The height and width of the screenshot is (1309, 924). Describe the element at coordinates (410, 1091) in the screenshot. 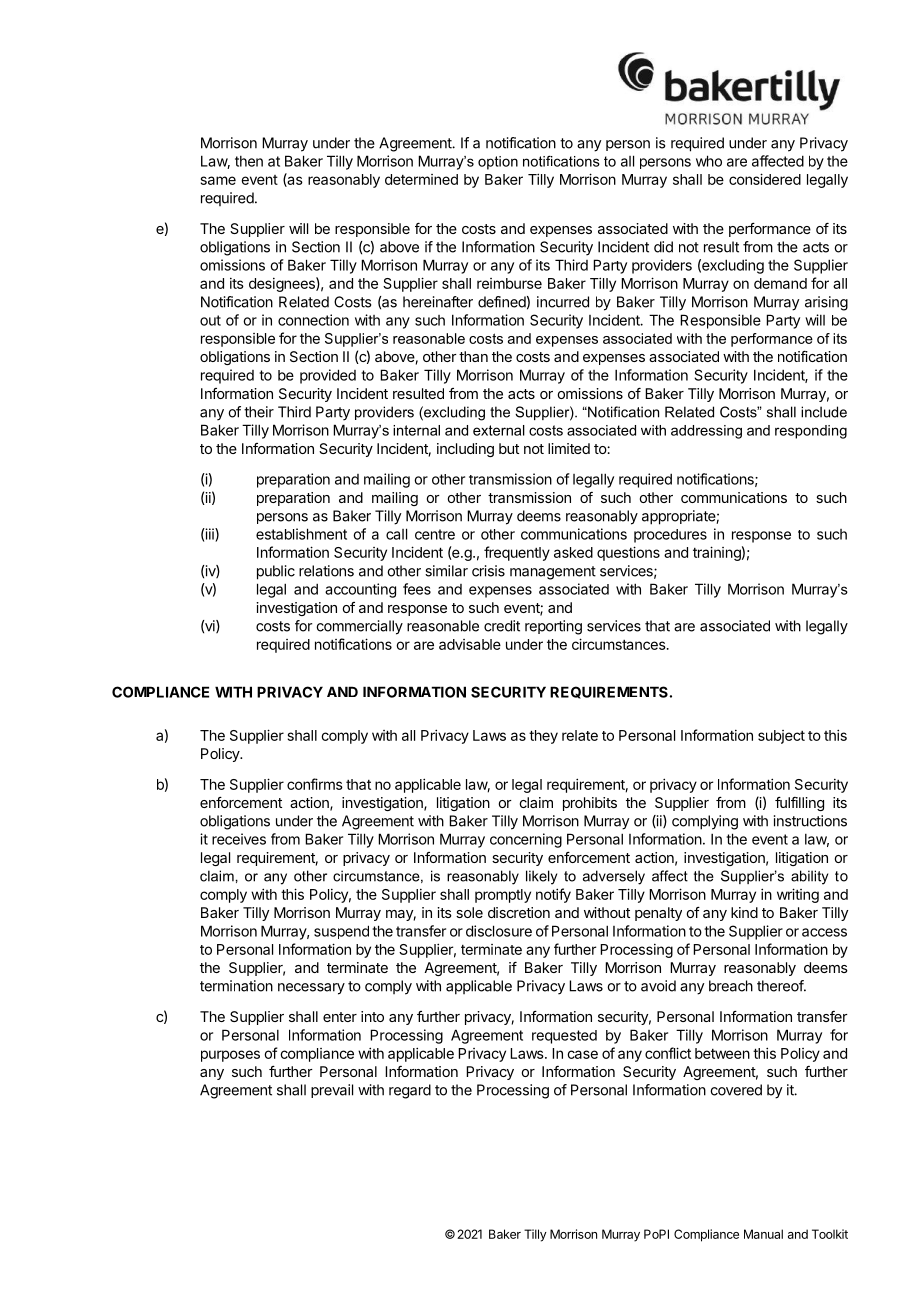

I see `regard` at that location.
